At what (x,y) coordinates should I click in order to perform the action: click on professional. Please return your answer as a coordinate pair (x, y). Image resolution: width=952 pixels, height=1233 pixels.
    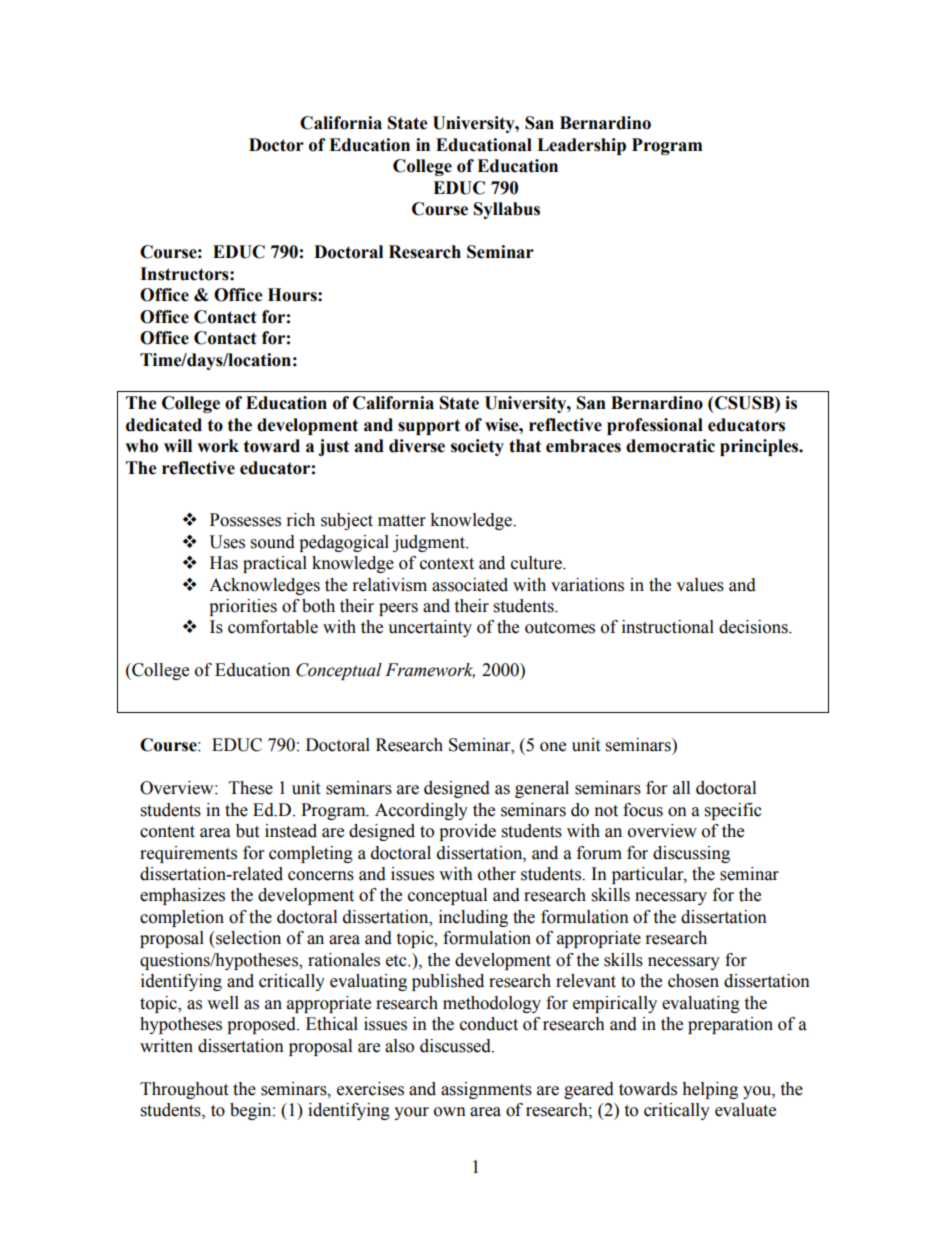
    Looking at the image, I should click on (655, 426).
